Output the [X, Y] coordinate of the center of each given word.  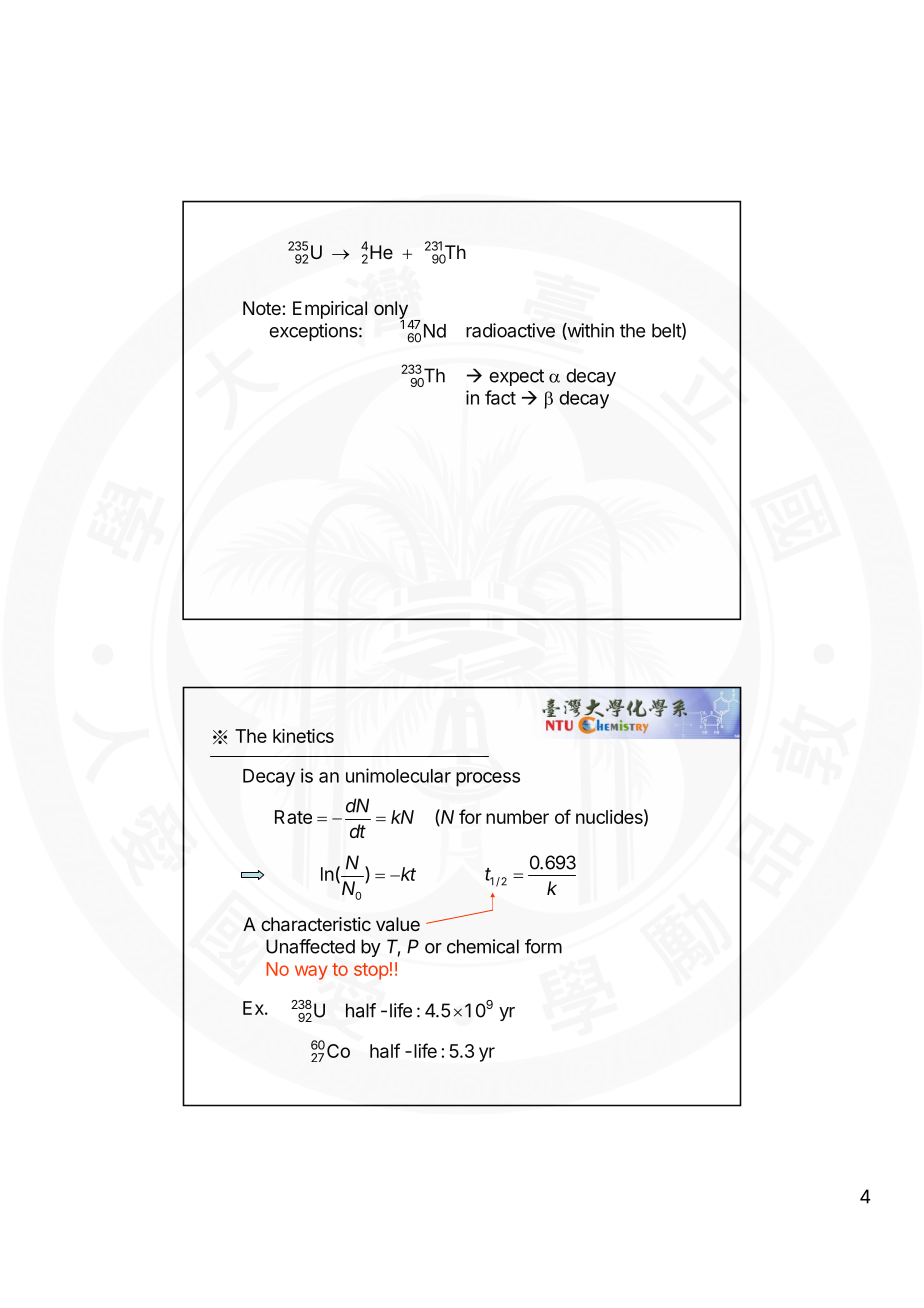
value [398, 924]
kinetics [303, 736]
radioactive [510, 330]
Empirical [330, 310]
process [488, 779]
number [517, 817]
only [391, 311]
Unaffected [310, 946]
